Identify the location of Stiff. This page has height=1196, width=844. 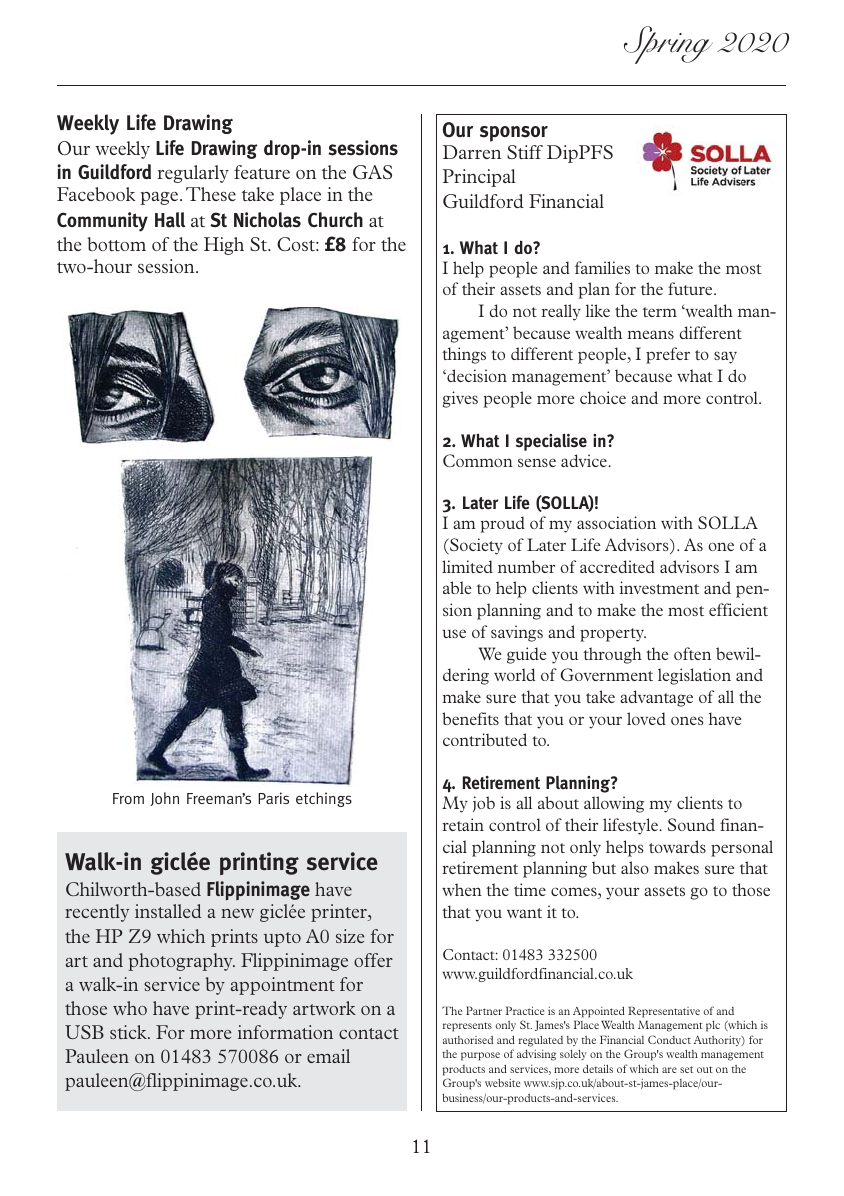
(525, 152).
